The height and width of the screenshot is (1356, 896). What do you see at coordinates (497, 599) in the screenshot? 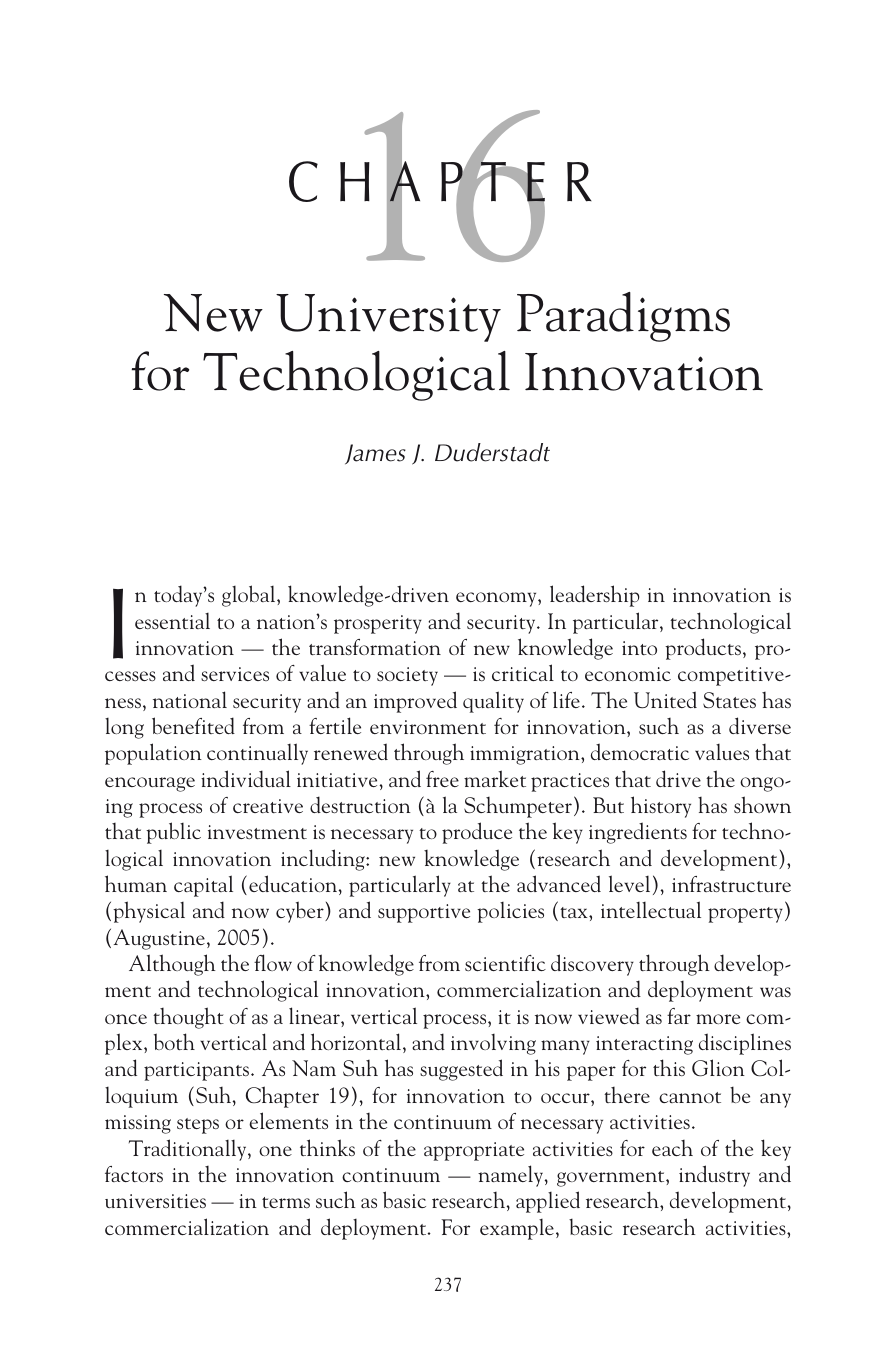
I see `economy` at bounding box center [497, 599].
